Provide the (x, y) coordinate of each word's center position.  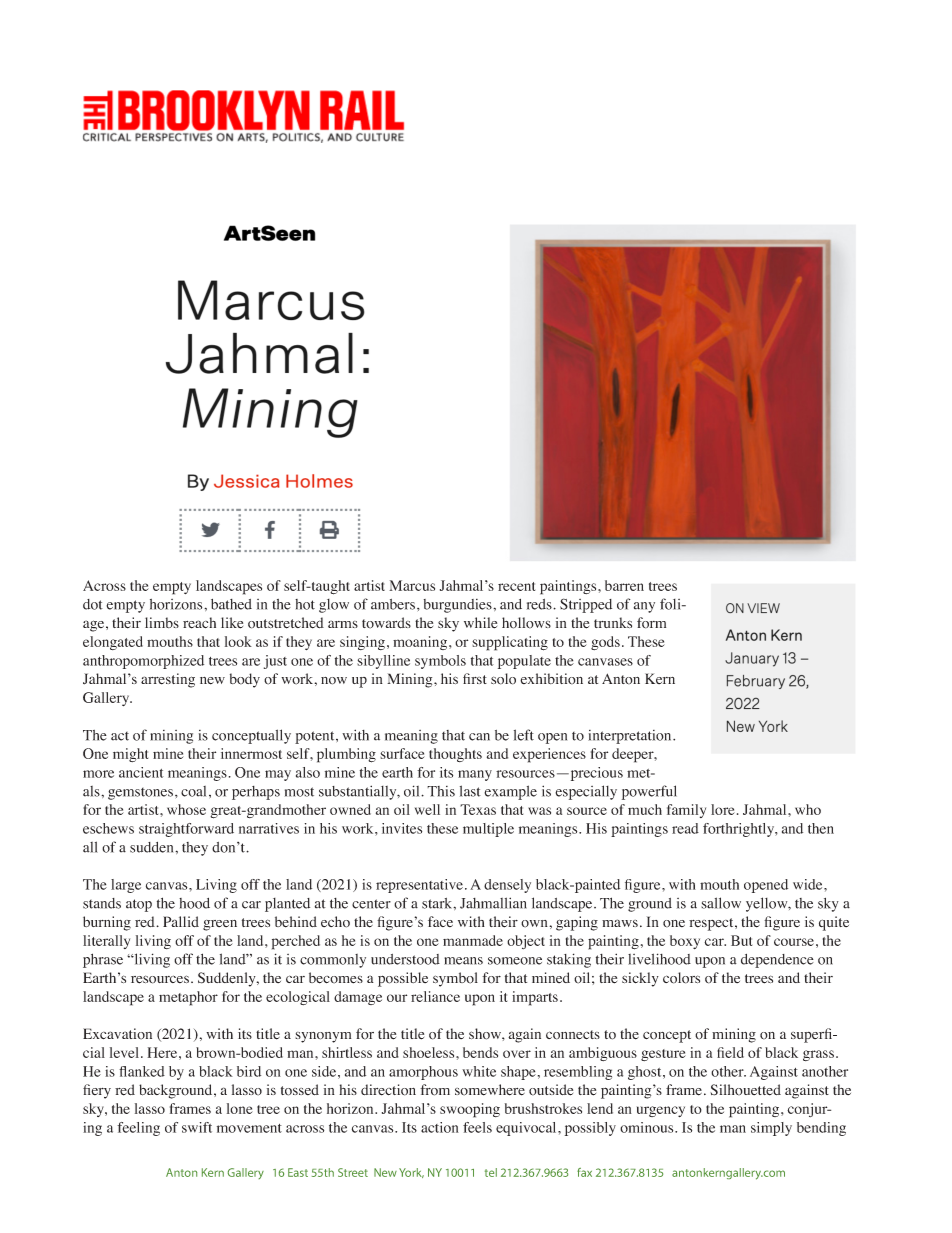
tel (491, 1172)
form (651, 623)
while (480, 623)
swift (197, 1127)
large (126, 886)
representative (419, 886)
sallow (721, 903)
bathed (231, 604)
